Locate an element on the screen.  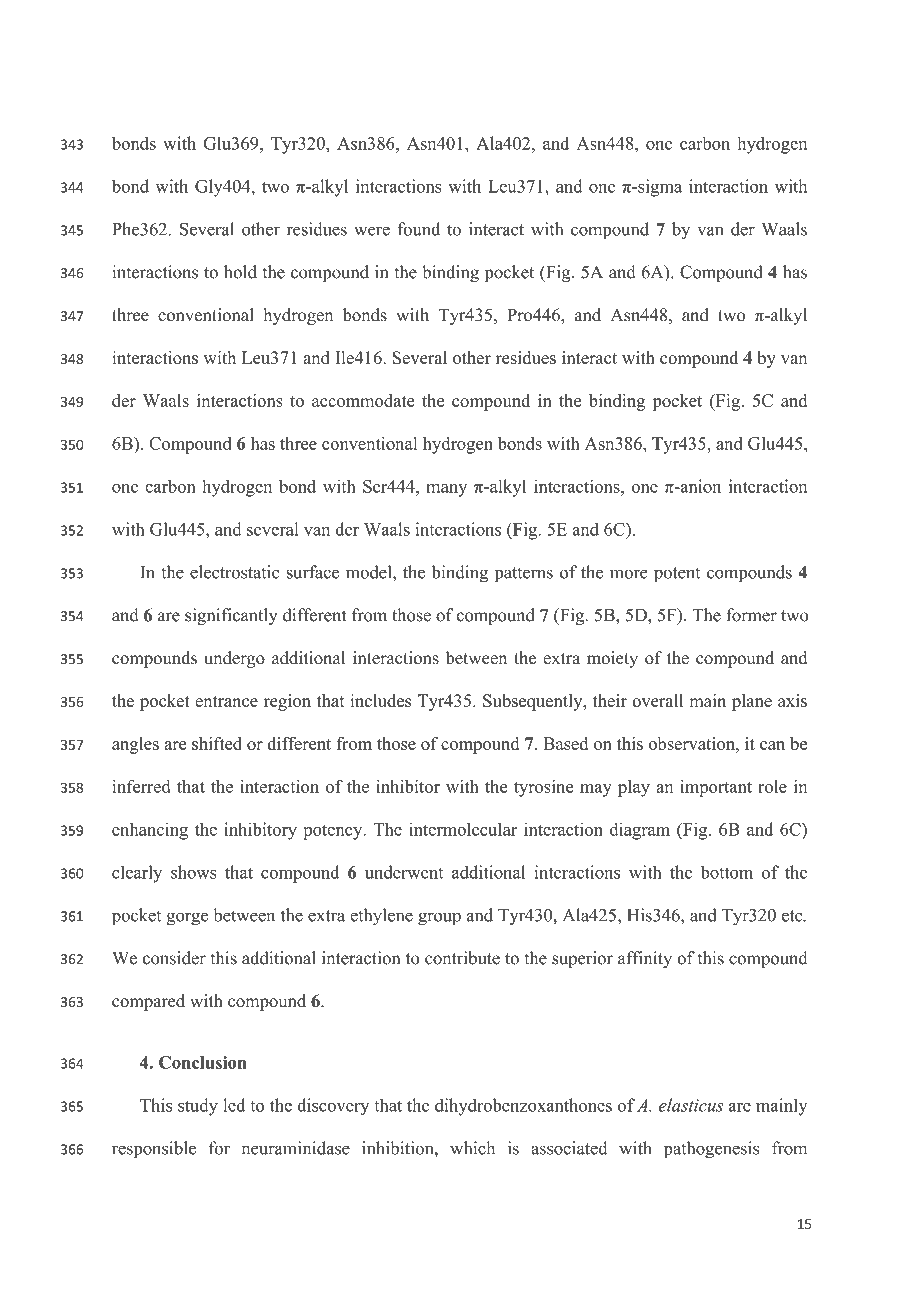
gorge is located at coordinates (187, 919).
